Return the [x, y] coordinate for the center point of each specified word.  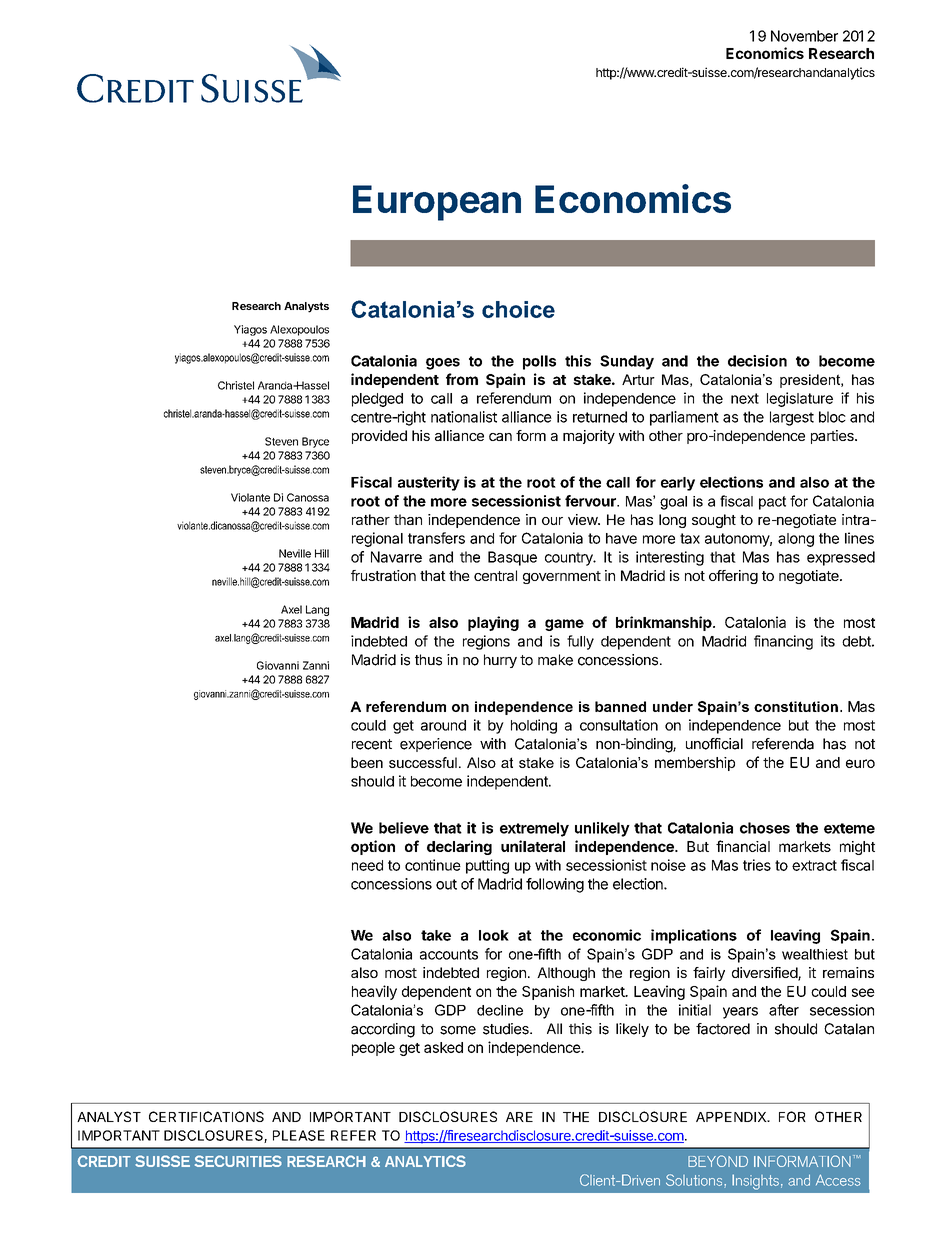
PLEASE [299, 1135]
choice [518, 309]
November [804, 36]
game [564, 625]
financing [783, 642]
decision [757, 361]
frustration [383, 575]
